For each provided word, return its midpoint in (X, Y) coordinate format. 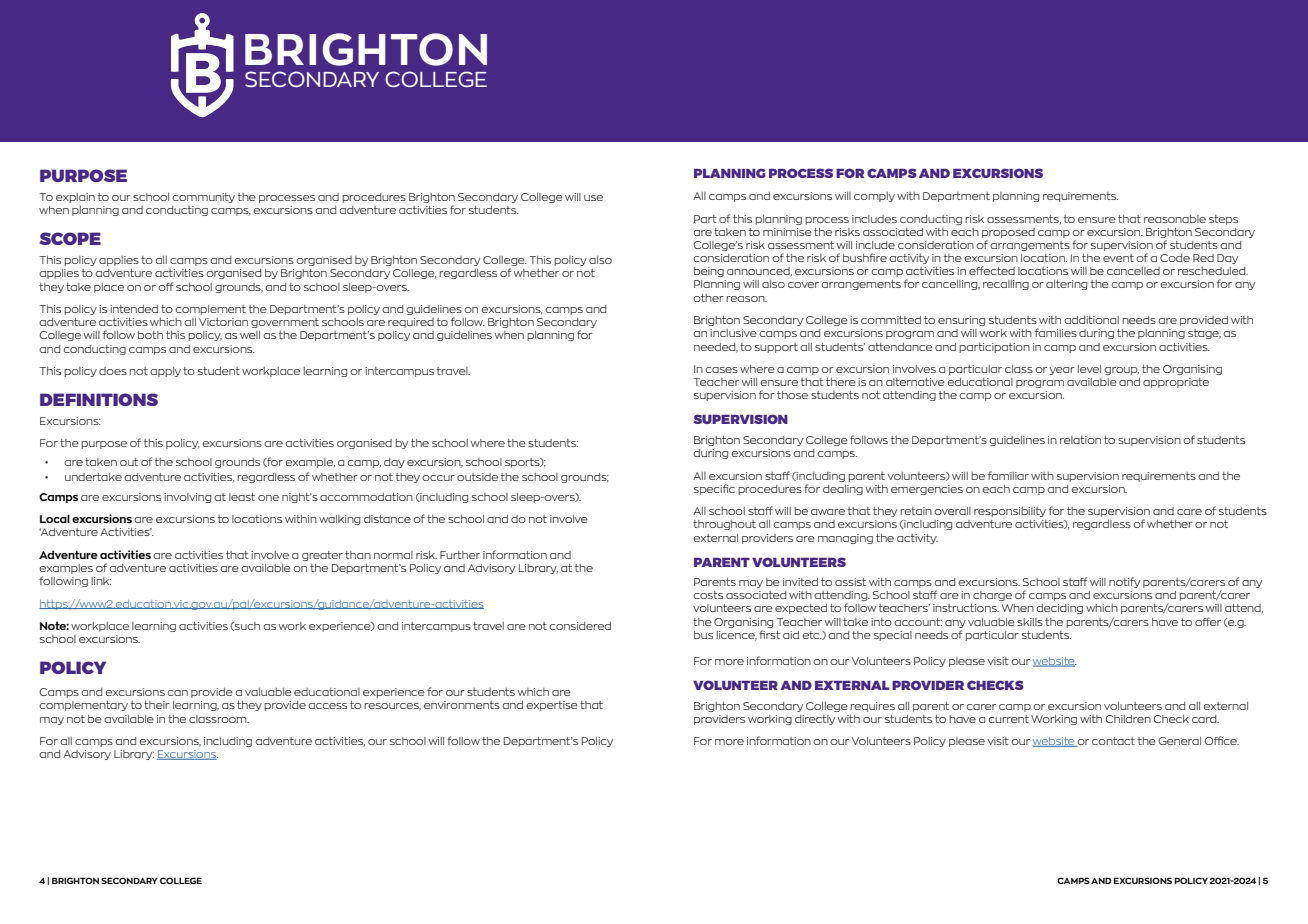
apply (165, 372)
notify (1124, 582)
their (157, 705)
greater (322, 556)
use (593, 198)
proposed (1008, 233)
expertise (552, 706)
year (1062, 371)
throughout (724, 525)
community (203, 198)
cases (721, 370)
